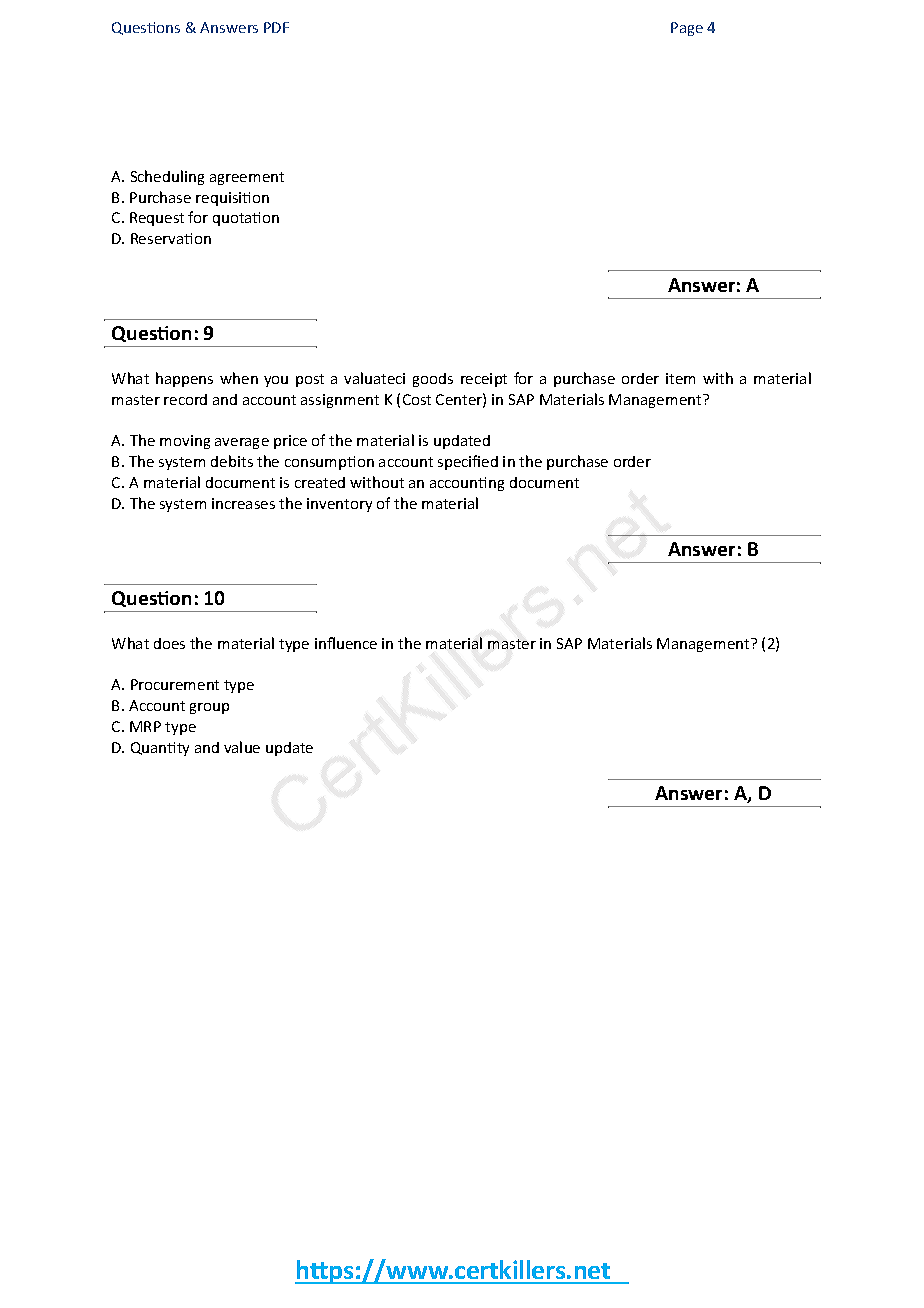  I want to click on Cost, so click(417, 399).
